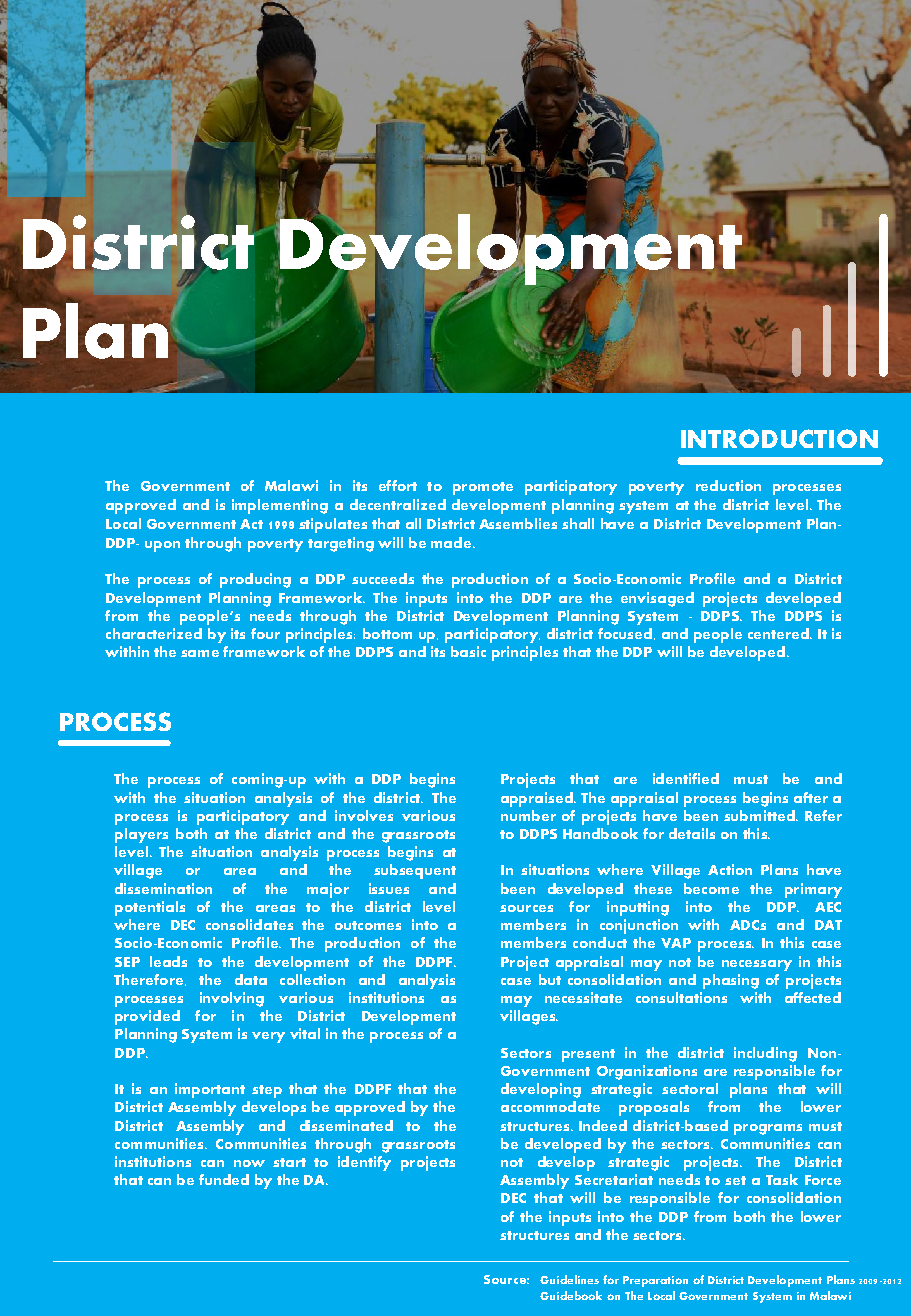 The image size is (911, 1316). Describe the element at coordinates (730, 869) in the image. I see `Action` at that location.
